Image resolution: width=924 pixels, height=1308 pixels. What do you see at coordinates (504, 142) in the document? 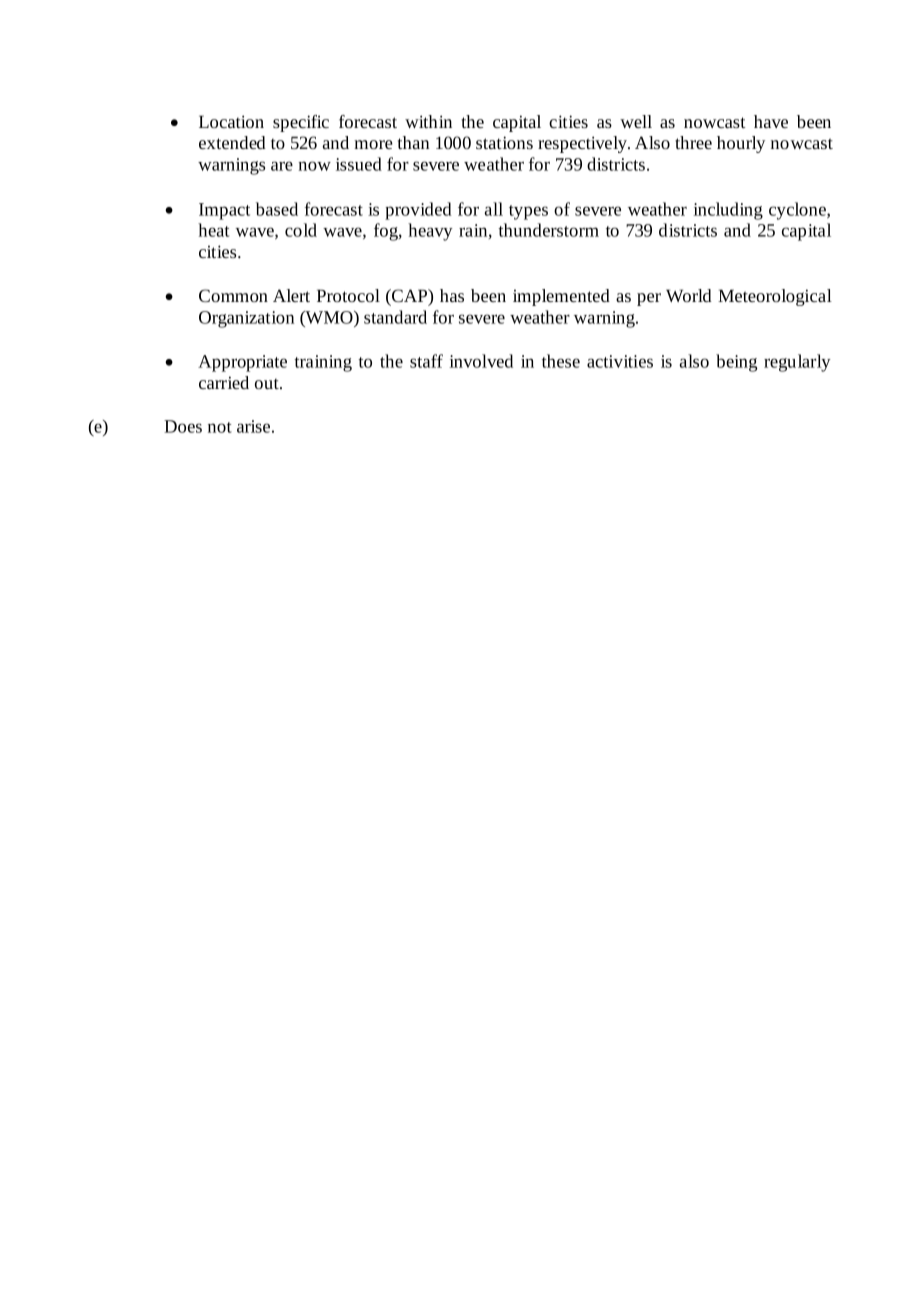
I see `stations` at bounding box center [504, 142].
